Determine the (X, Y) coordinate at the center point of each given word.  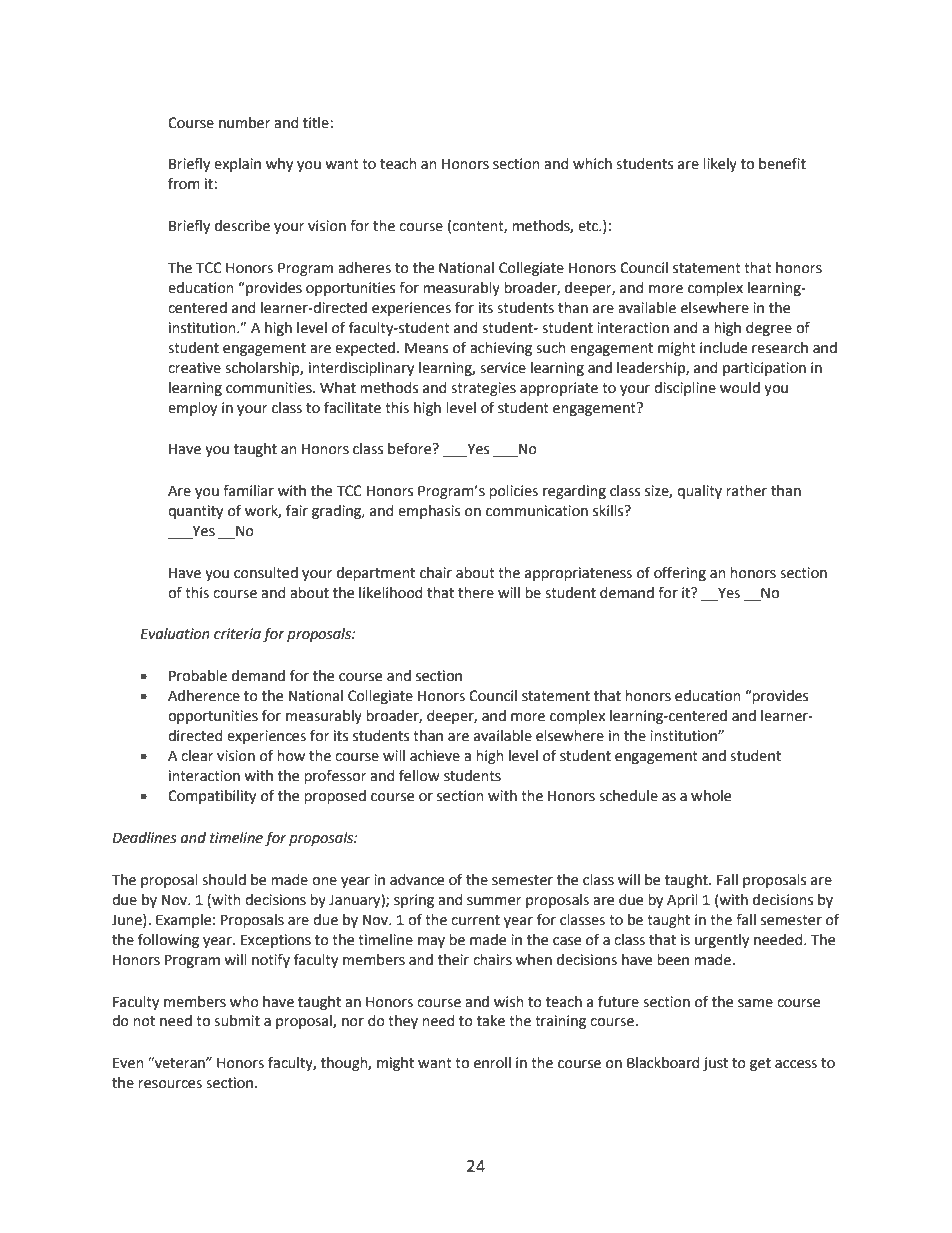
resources (170, 1084)
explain (237, 165)
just (715, 1064)
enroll (492, 1063)
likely (720, 165)
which (592, 164)
